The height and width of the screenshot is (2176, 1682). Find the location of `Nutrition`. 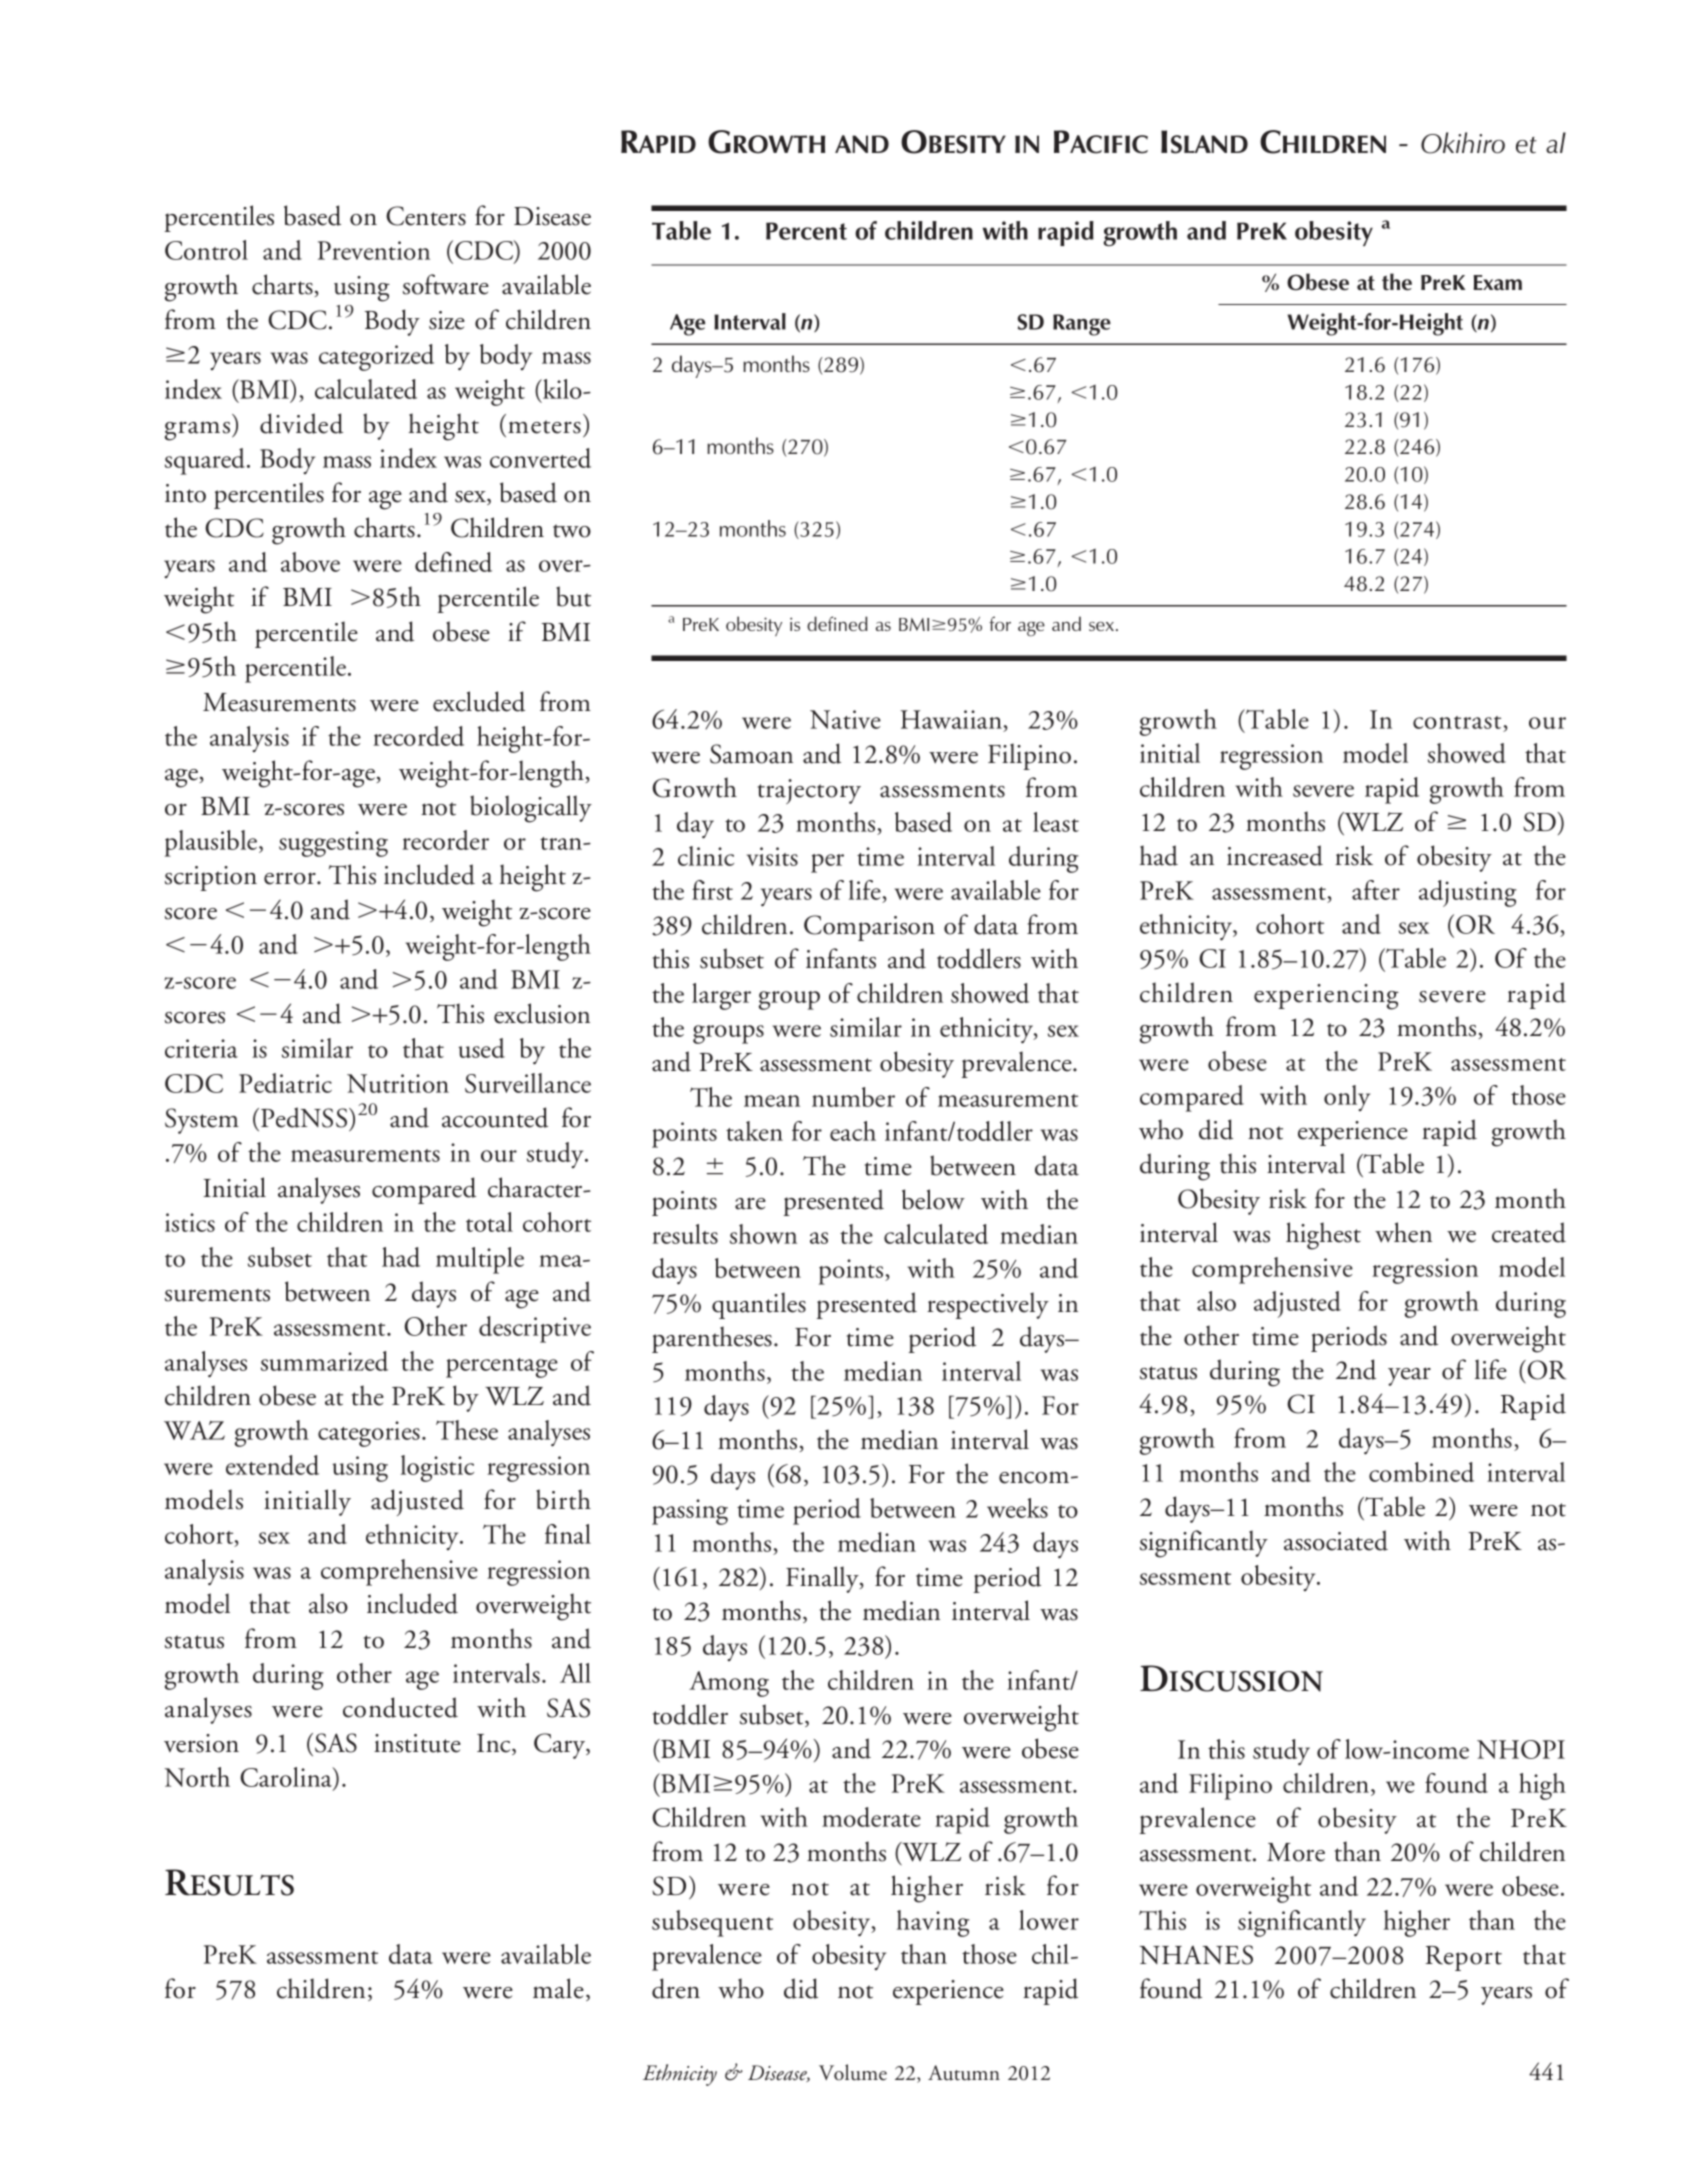

Nutrition is located at coordinates (398, 1083).
